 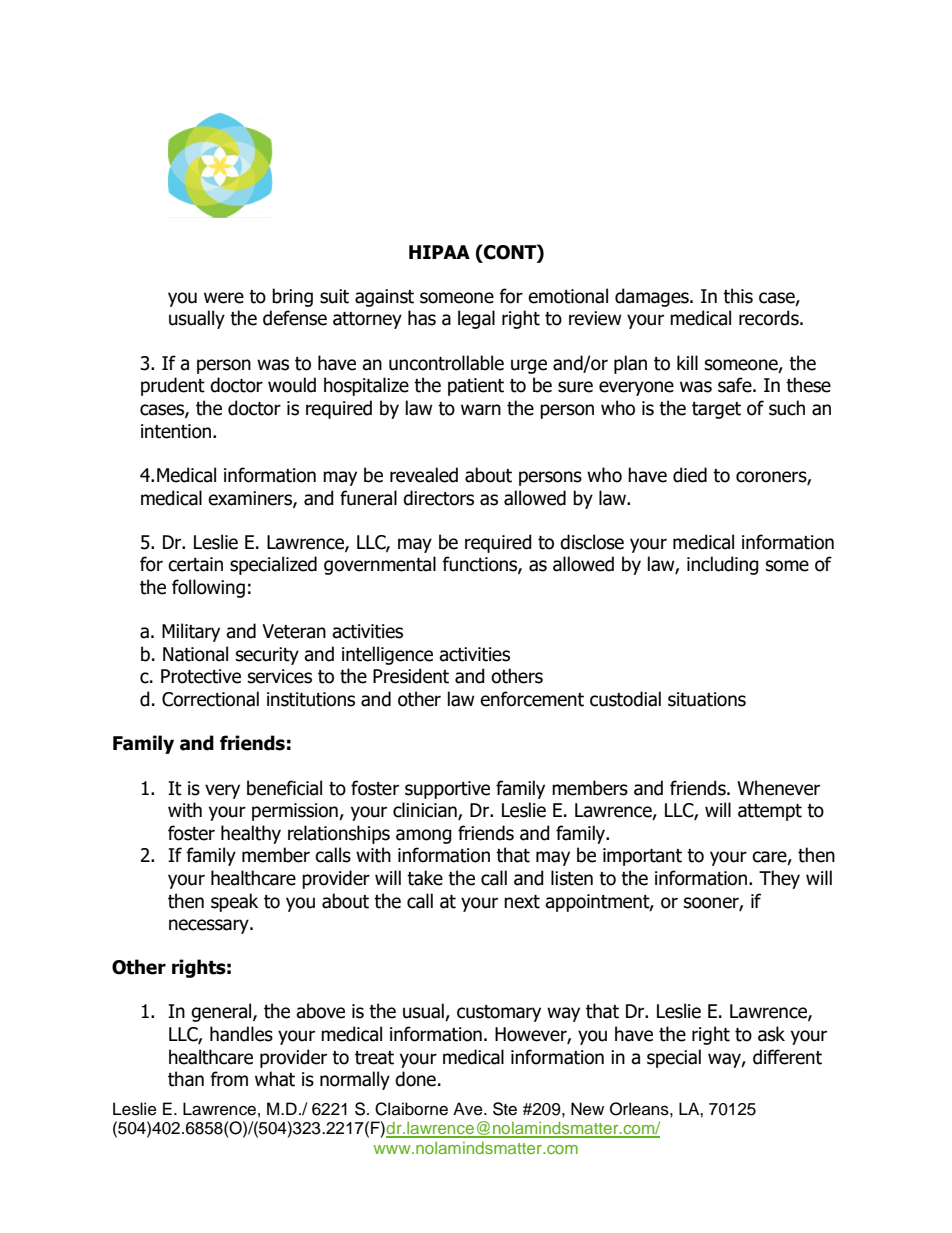 I want to click on They, so click(x=779, y=879).
